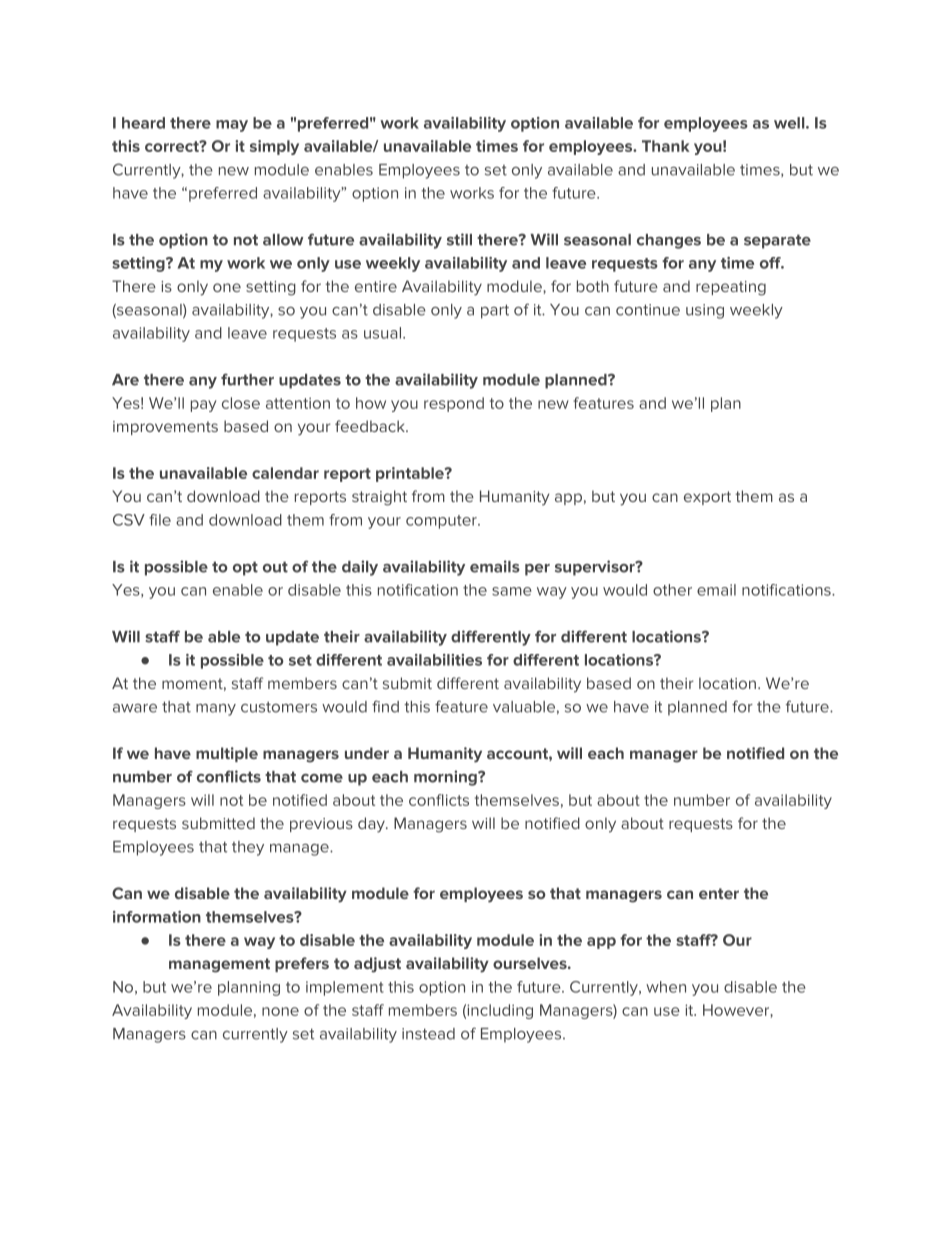  I want to click on Thank, so click(666, 146).
